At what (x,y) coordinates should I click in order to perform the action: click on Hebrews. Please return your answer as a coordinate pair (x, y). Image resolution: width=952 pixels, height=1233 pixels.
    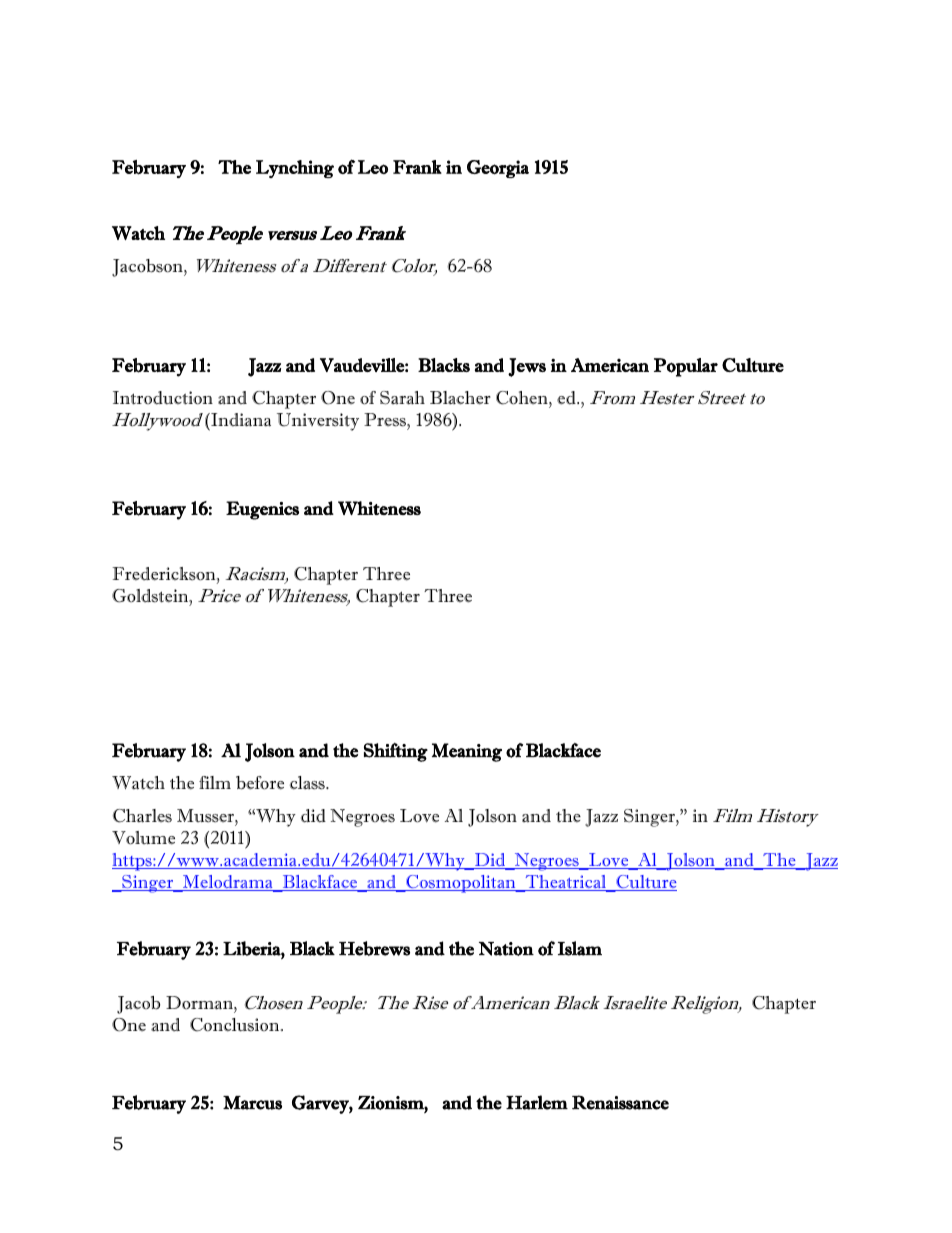
    Looking at the image, I should click on (374, 948).
